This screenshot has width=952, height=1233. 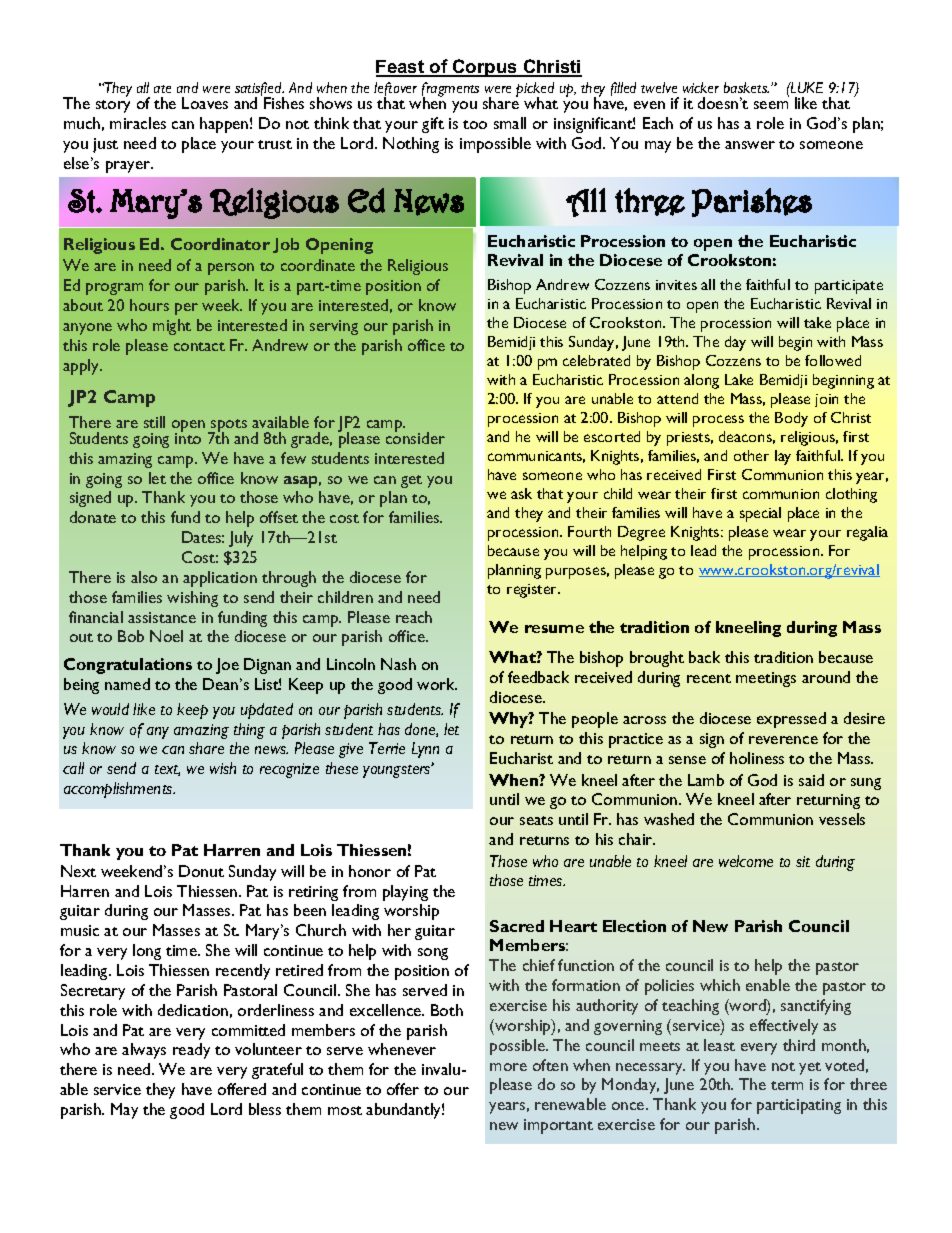 What do you see at coordinates (533, 591) in the screenshot?
I see `register` at bounding box center [533, 591].
